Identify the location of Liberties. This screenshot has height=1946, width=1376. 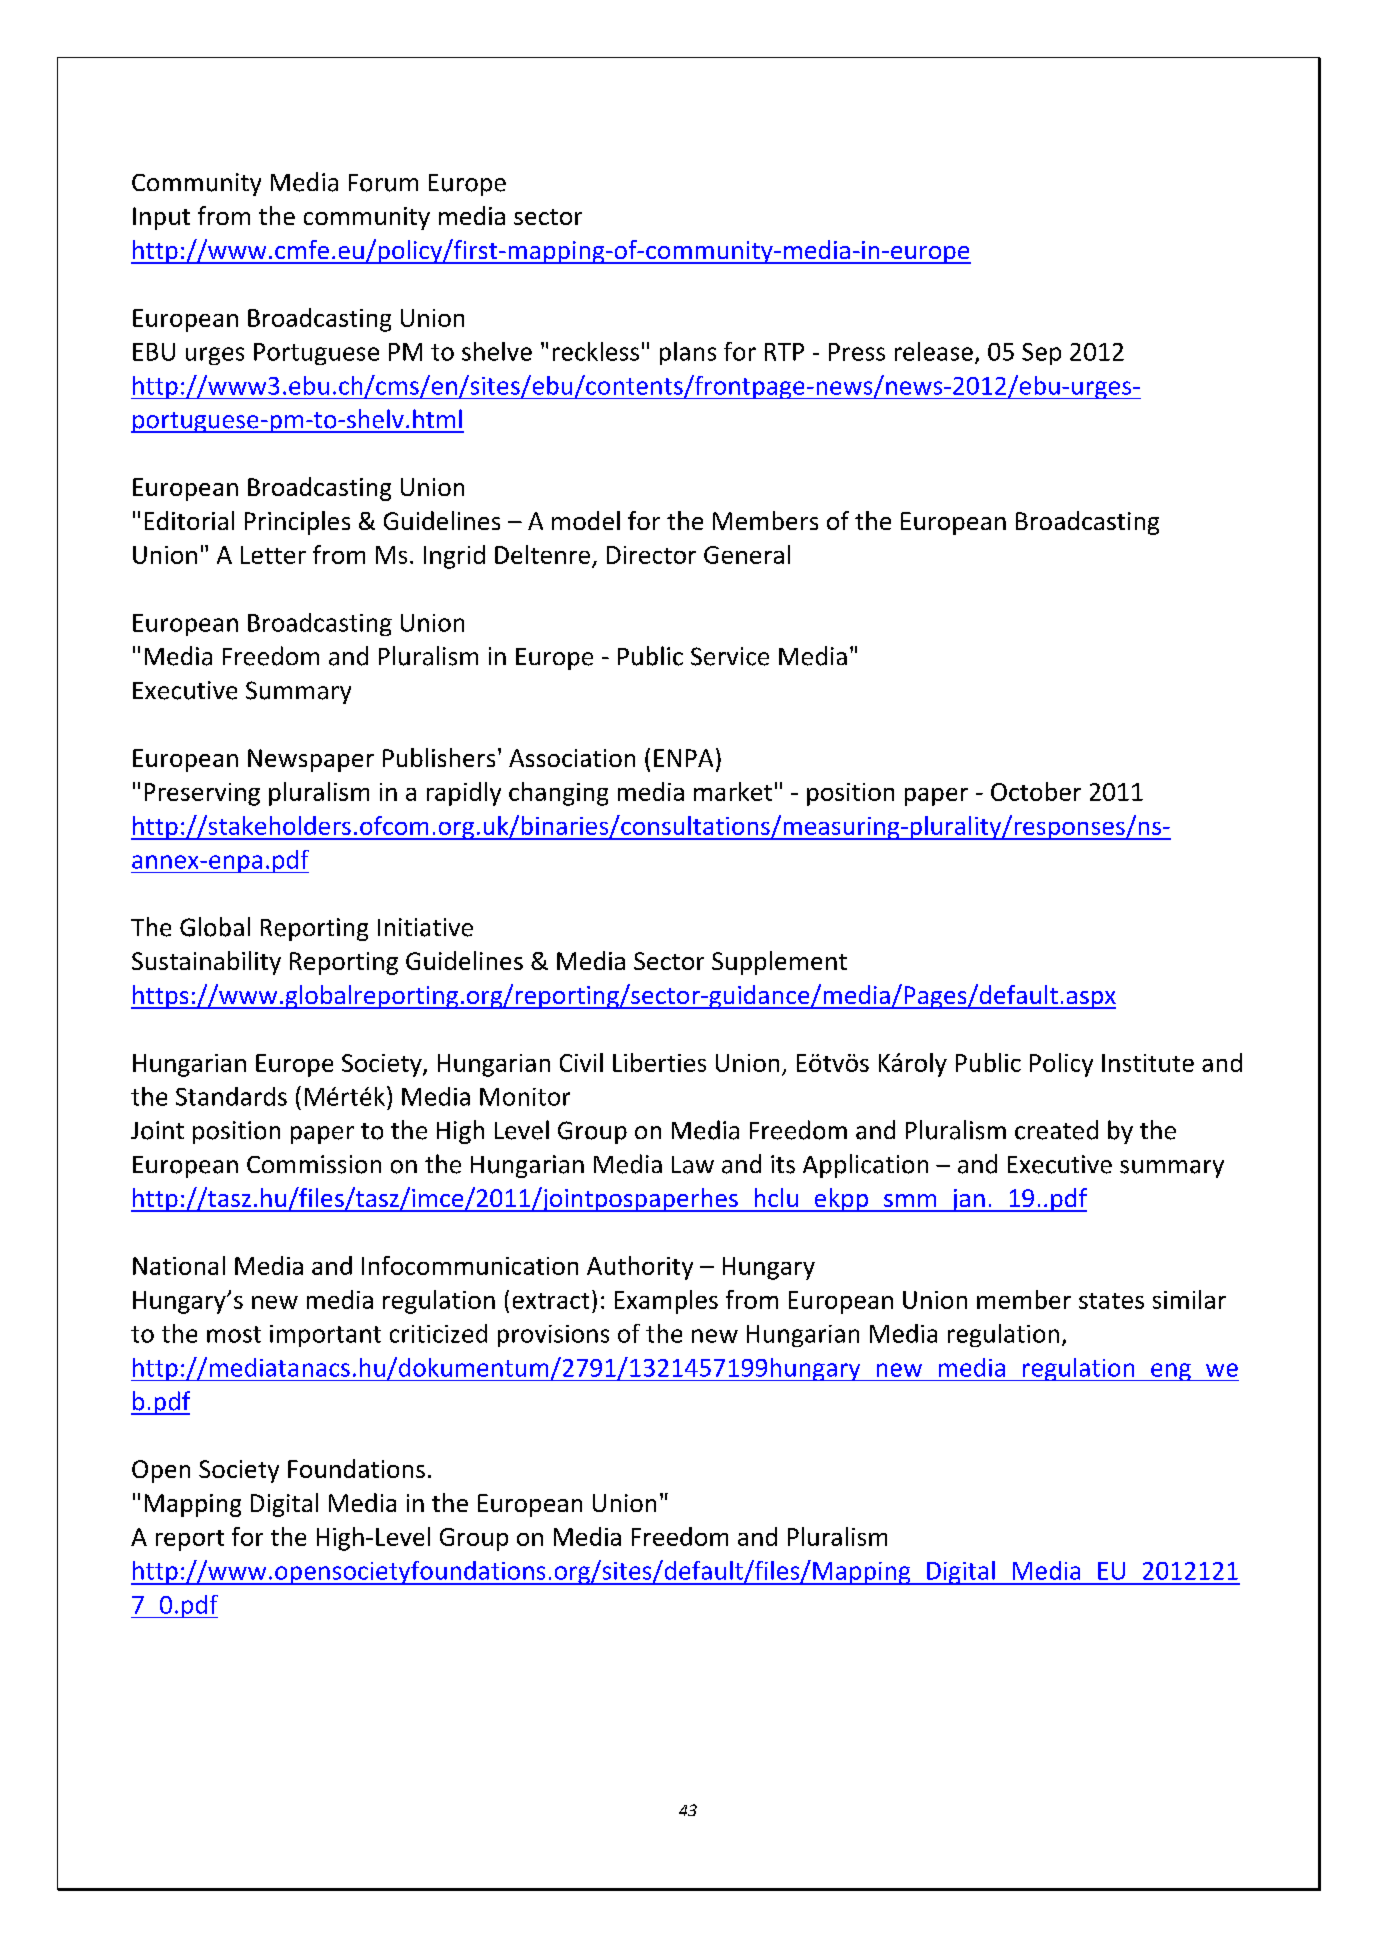
(659, 1062).
